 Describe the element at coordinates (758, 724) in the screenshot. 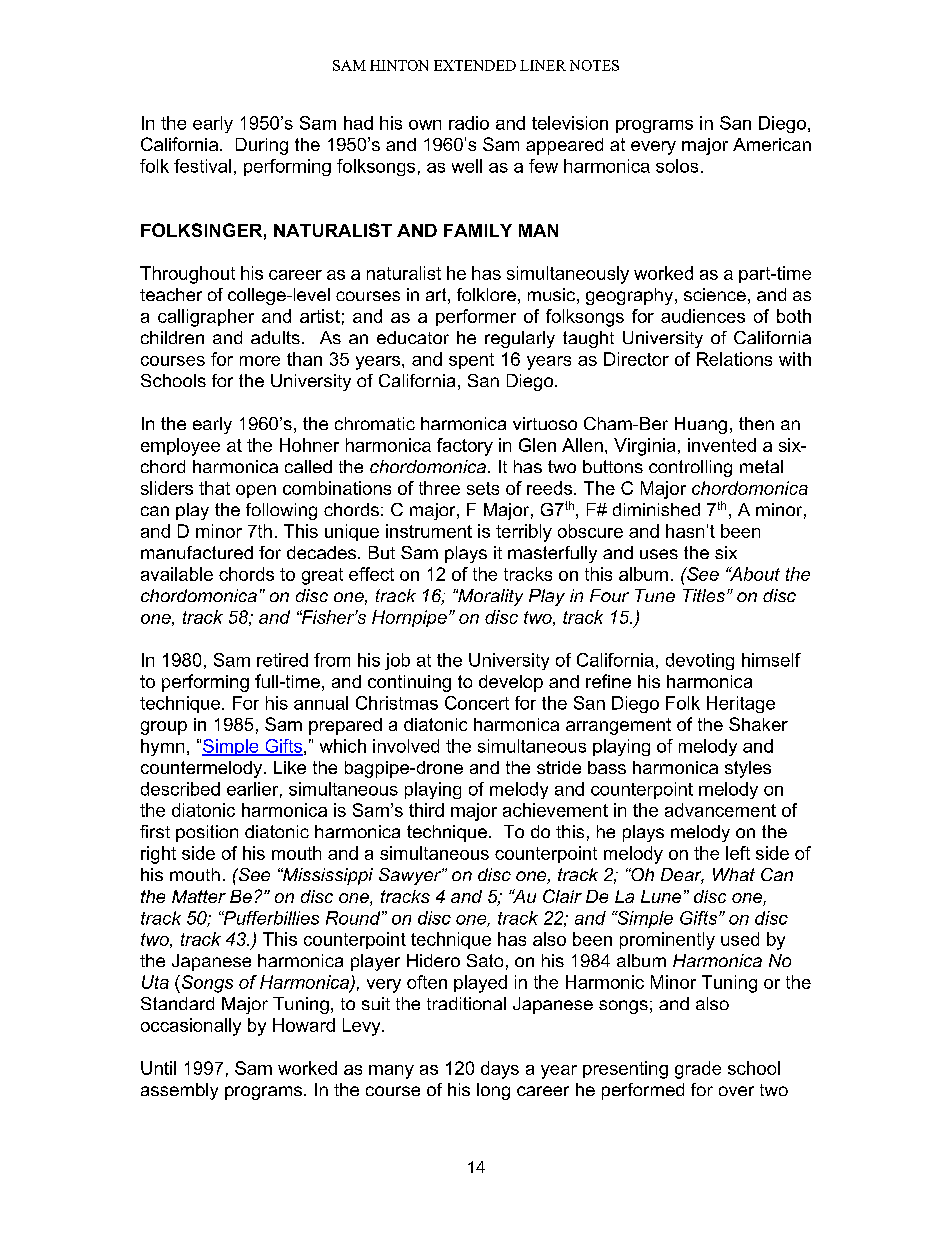

I see `Shaker` at that location.
